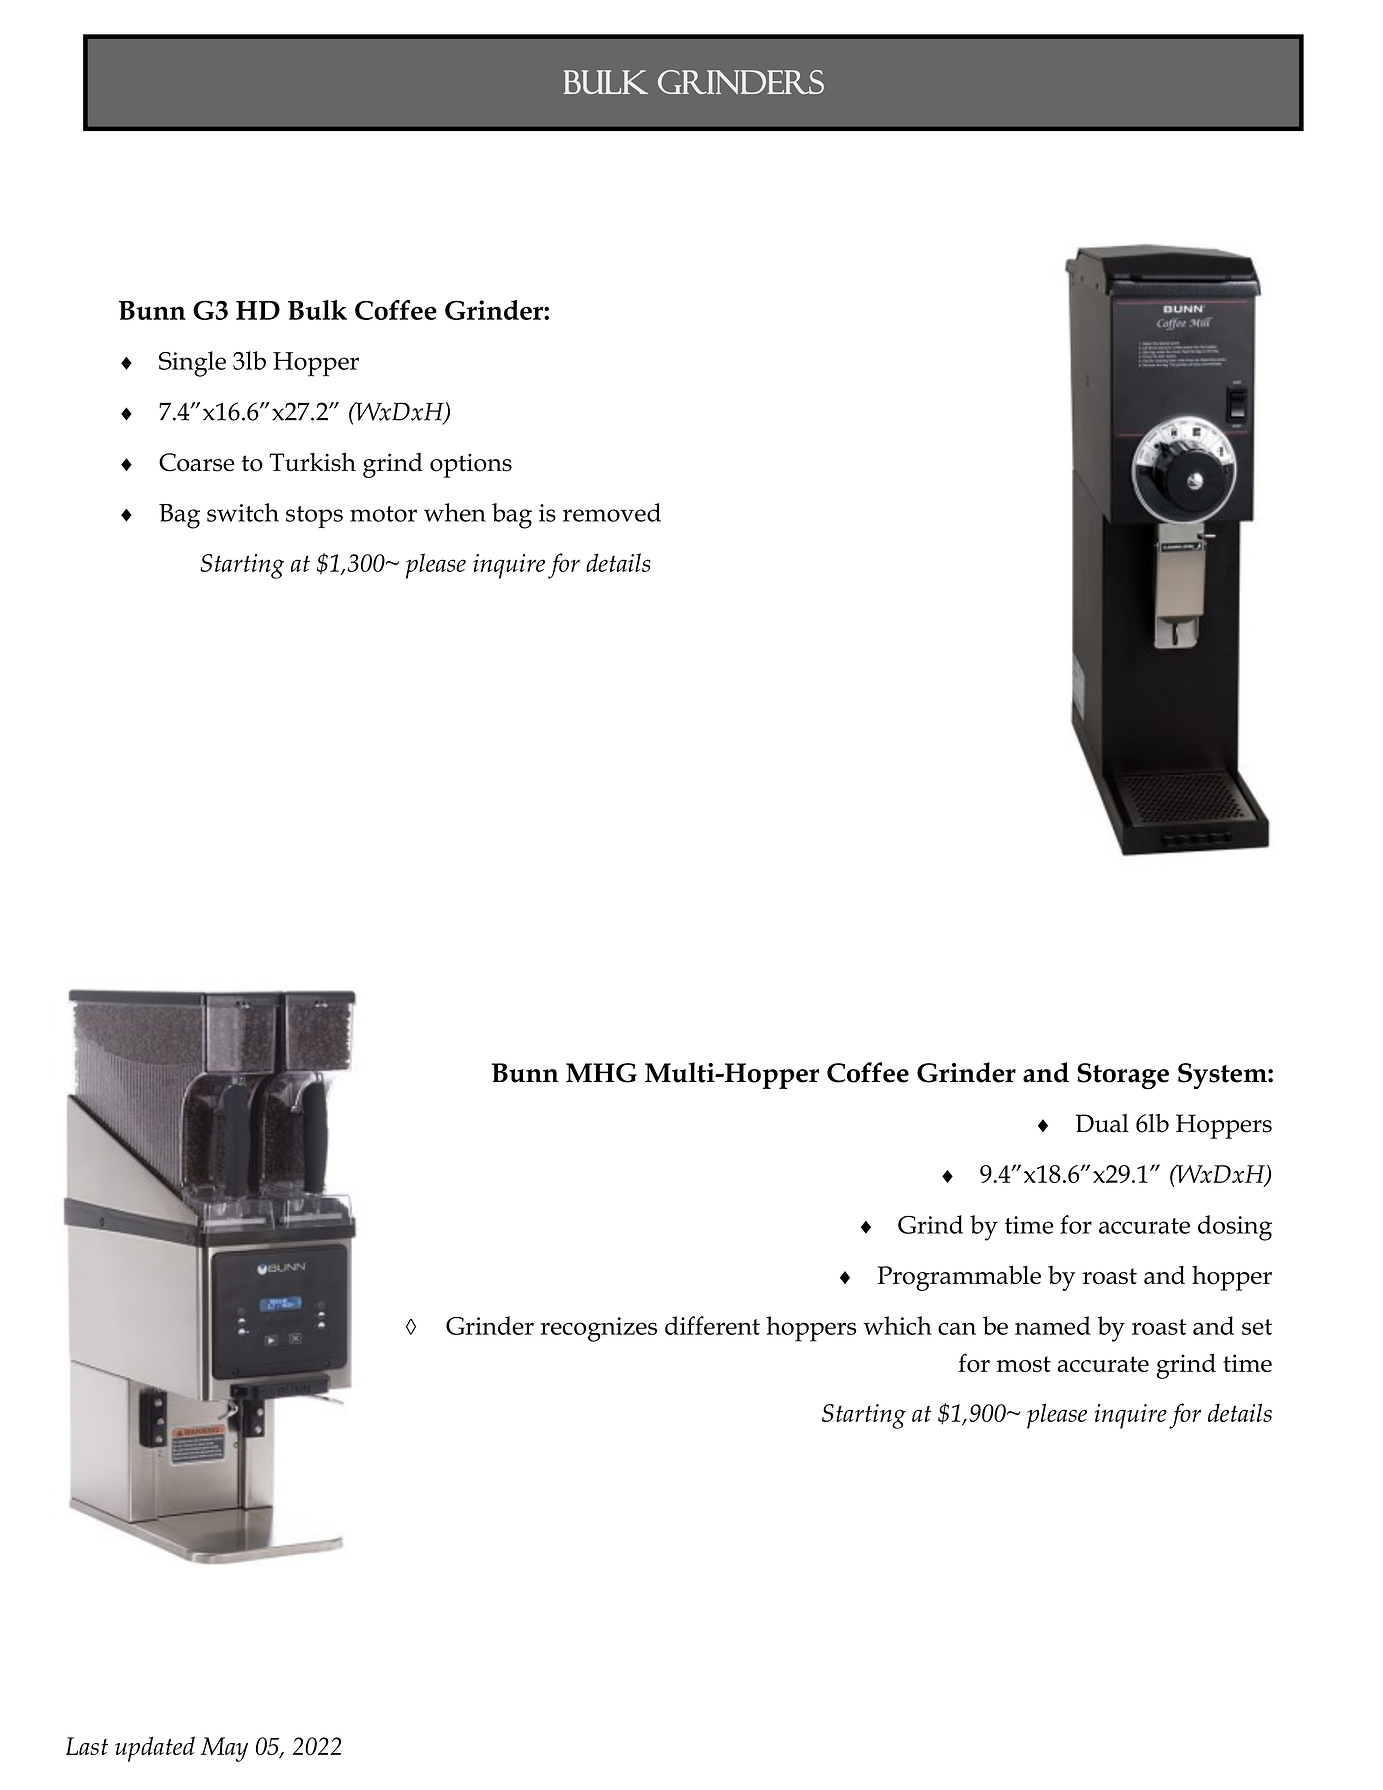 This screenshot has height=1790, width=1383. I want to click on most, so click(1024, 1364).
